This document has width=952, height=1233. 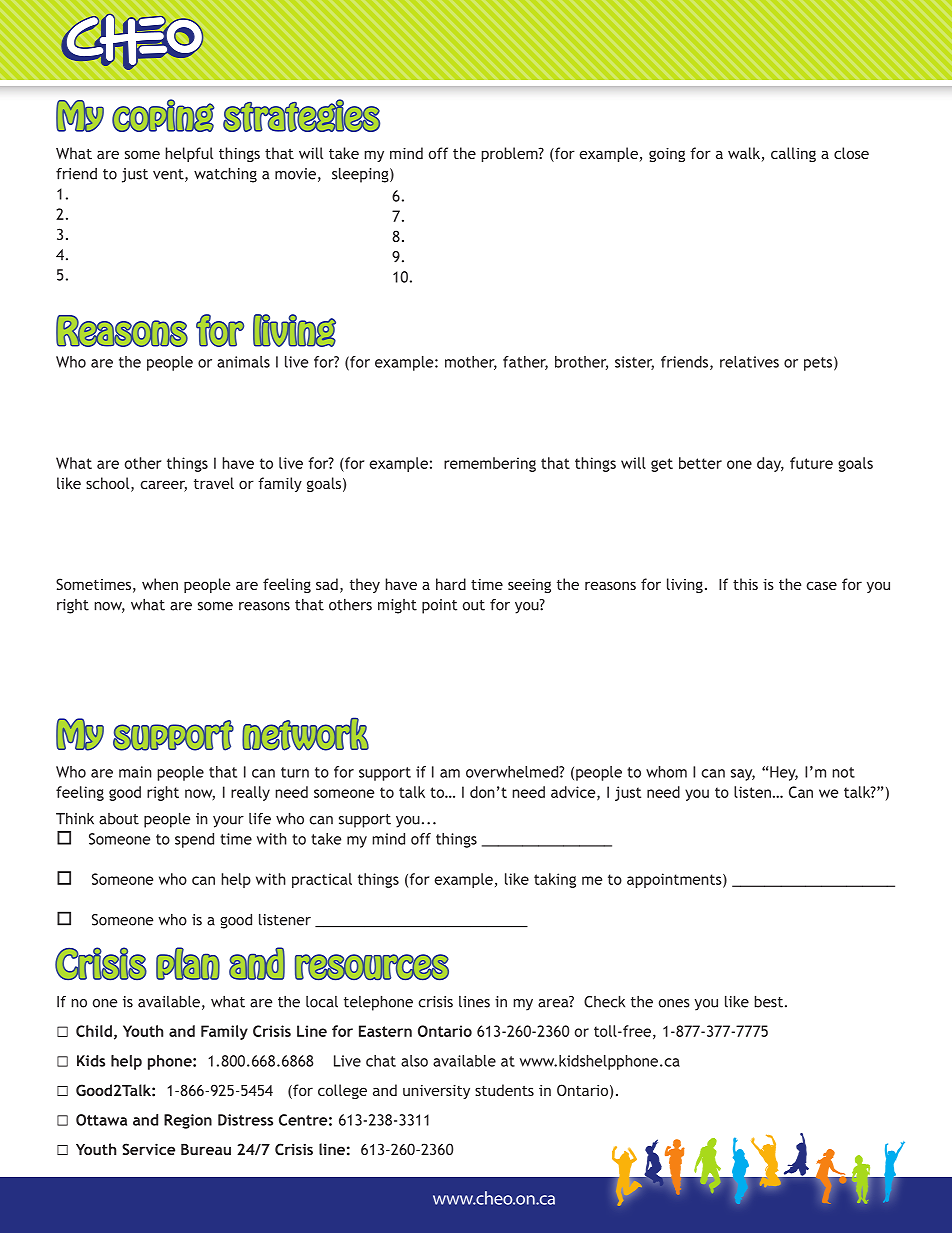 What do you see at coordinates (188, 1121) in the document?
I see `Region` at bounding box center [188, 1121].
